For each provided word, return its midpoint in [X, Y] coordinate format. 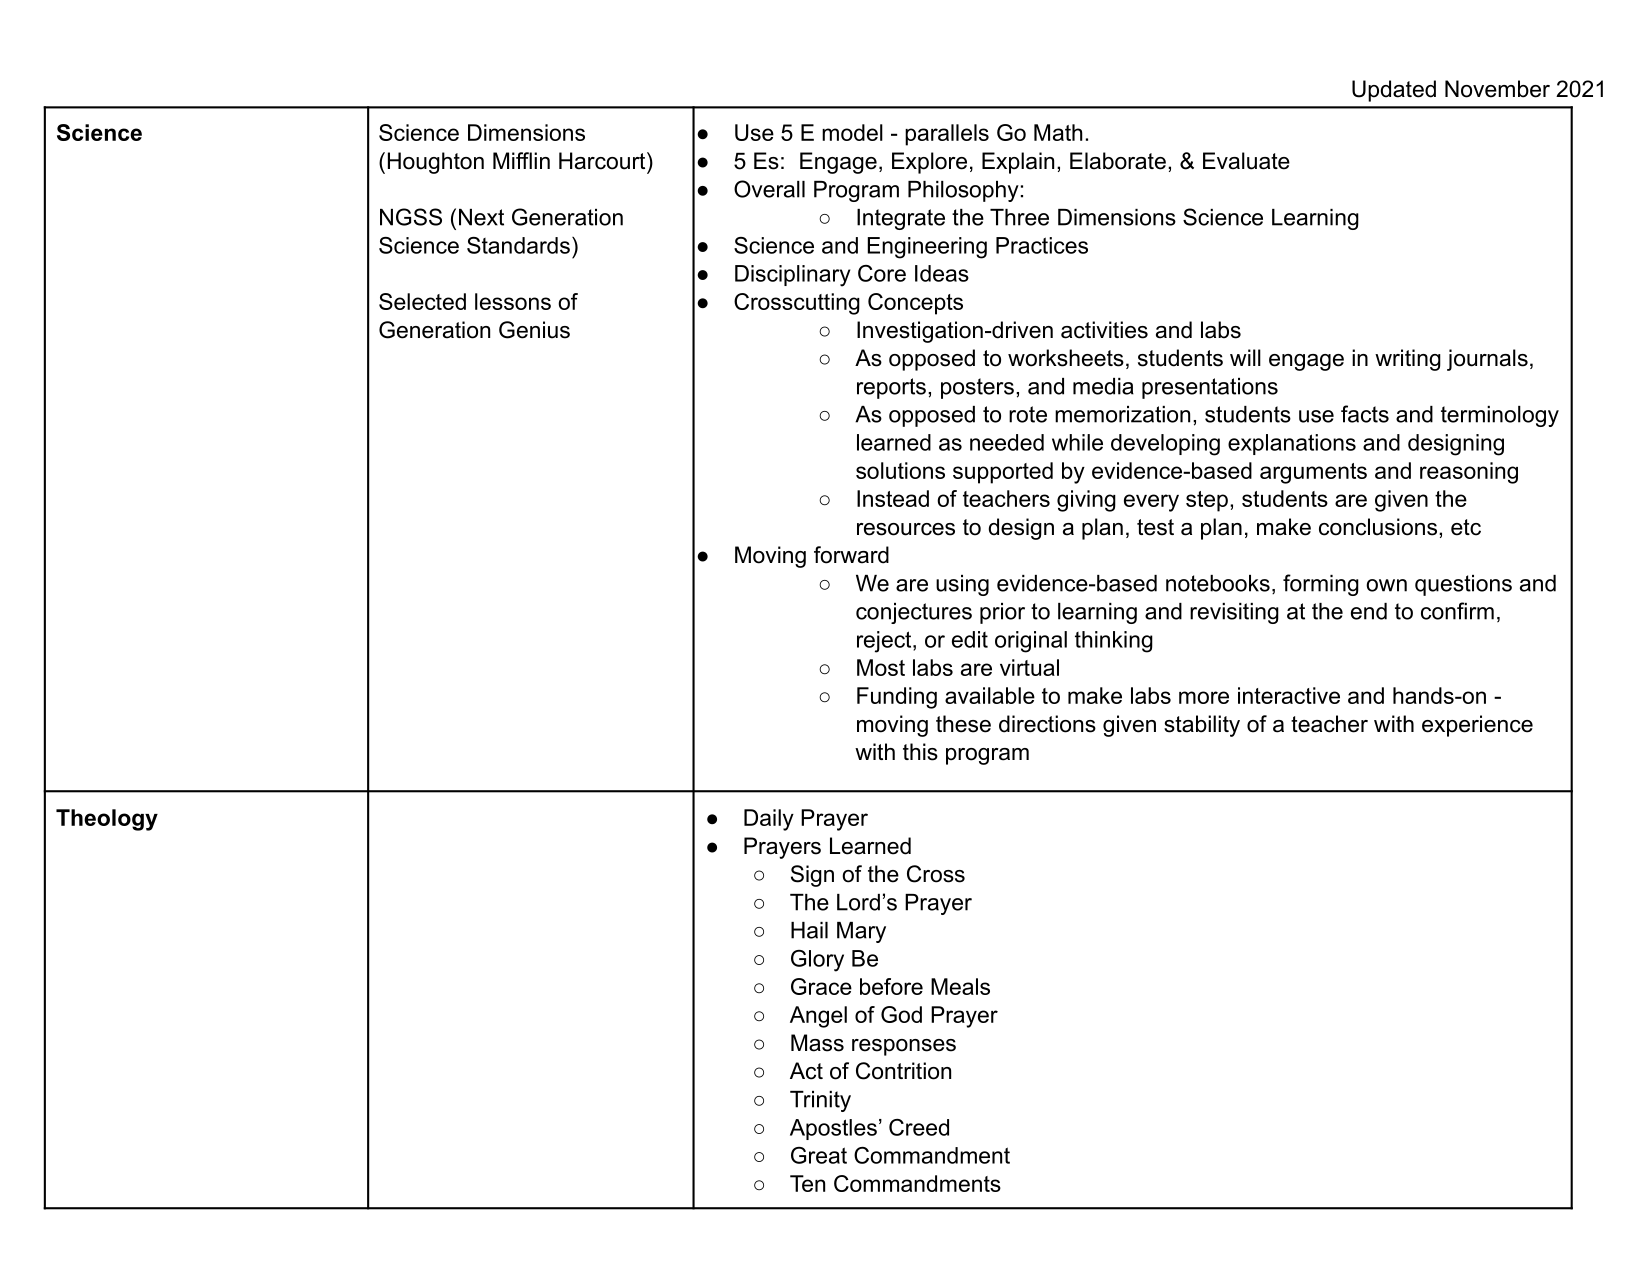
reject [885, 642]
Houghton [436, 163]
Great [819, 1155]
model [852, 132]
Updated [1394, 91]
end [1369, 611]
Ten [807, 1183]
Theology [107, 820]
